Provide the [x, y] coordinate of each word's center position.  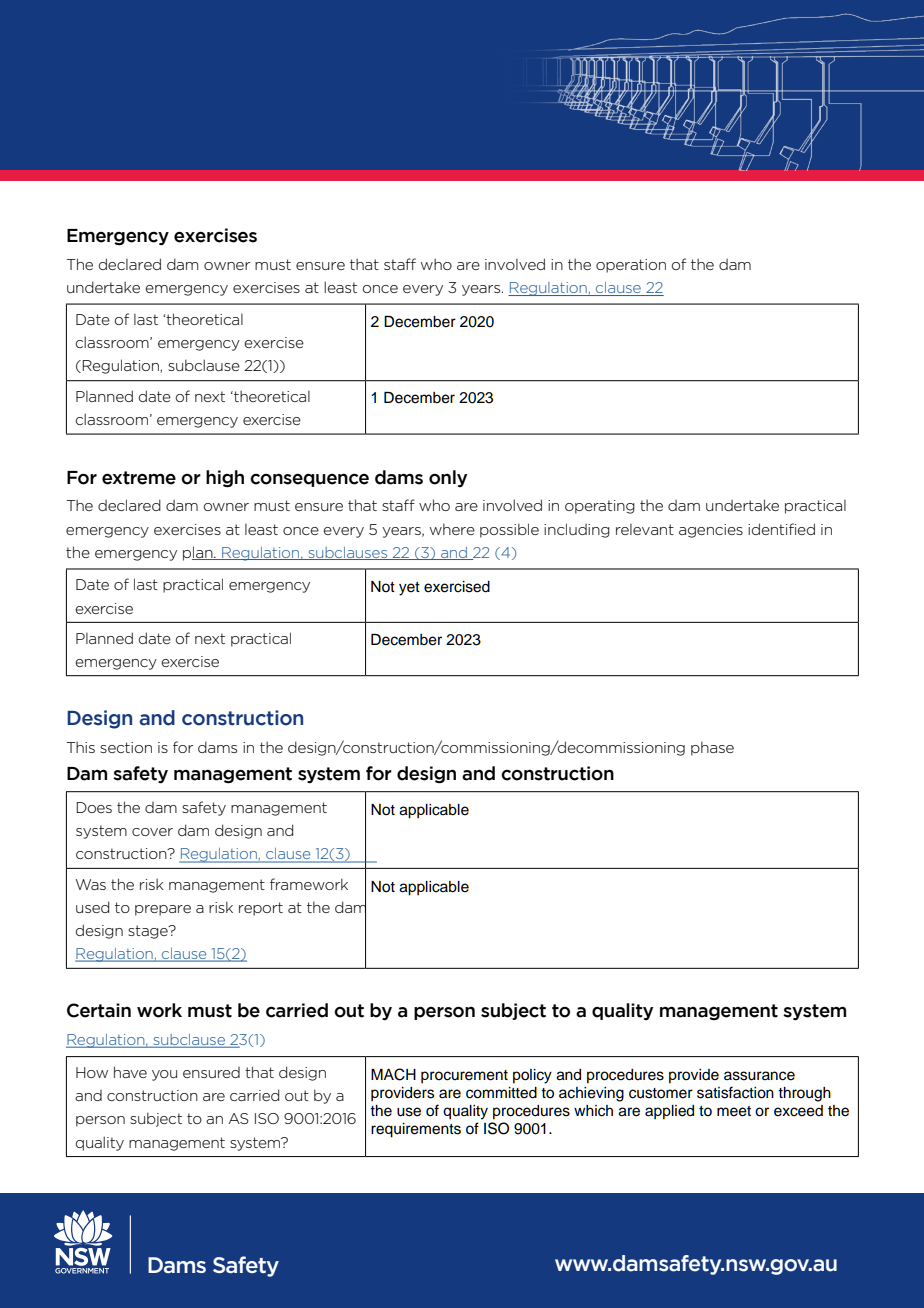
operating [600, 507]
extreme [139, 478]
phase [712, 748]
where [452, 529]
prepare [163, 910]
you [164, 1075]
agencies [711, 531]
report [261, 909]
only [448, 478]
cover [152, 832]
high [225, 479]
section [126, 747]
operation [631, 266]
